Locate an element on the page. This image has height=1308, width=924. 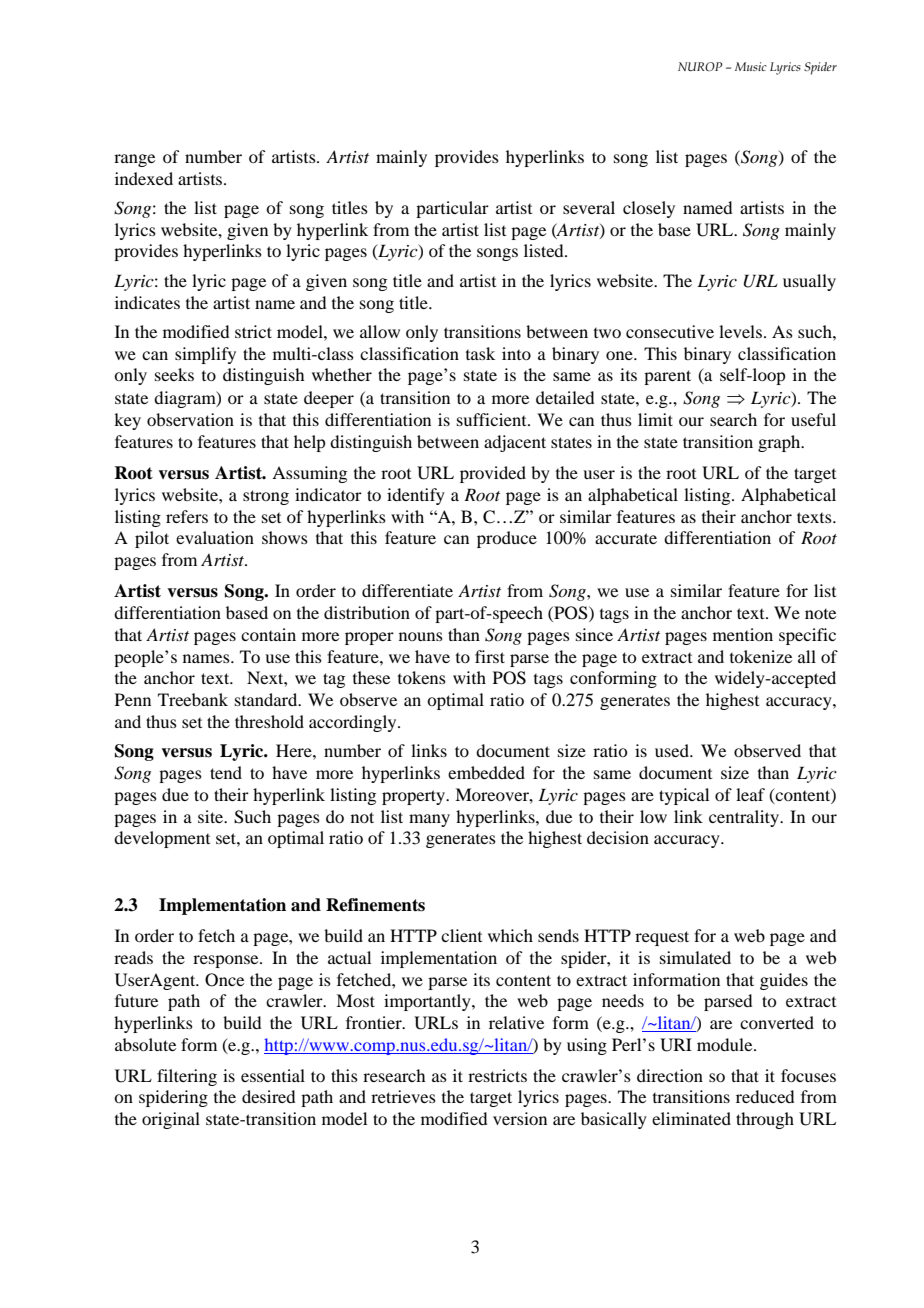
mention is located at coordinates (743, 634).
